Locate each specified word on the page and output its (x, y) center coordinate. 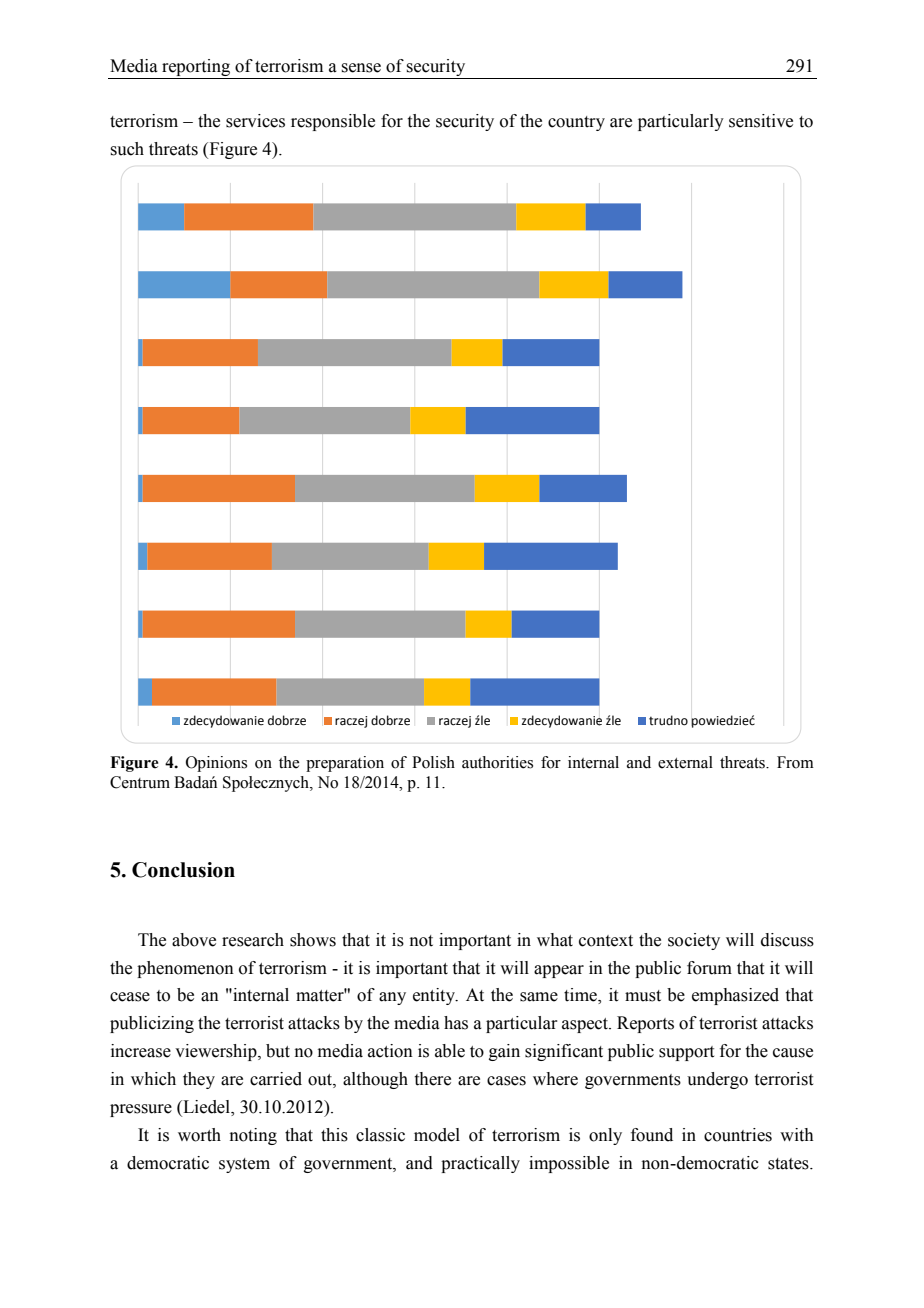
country (576, 123)
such (127, 149)
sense (361, 68)
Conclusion (183, 870)
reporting (196, 67)
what (555, 940)
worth (199, 1135)
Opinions (216, 764)
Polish (433, 762)
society (694, 941)
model (437, 1135)
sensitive (761, 121)
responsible (333, 122)
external (685, 762)
